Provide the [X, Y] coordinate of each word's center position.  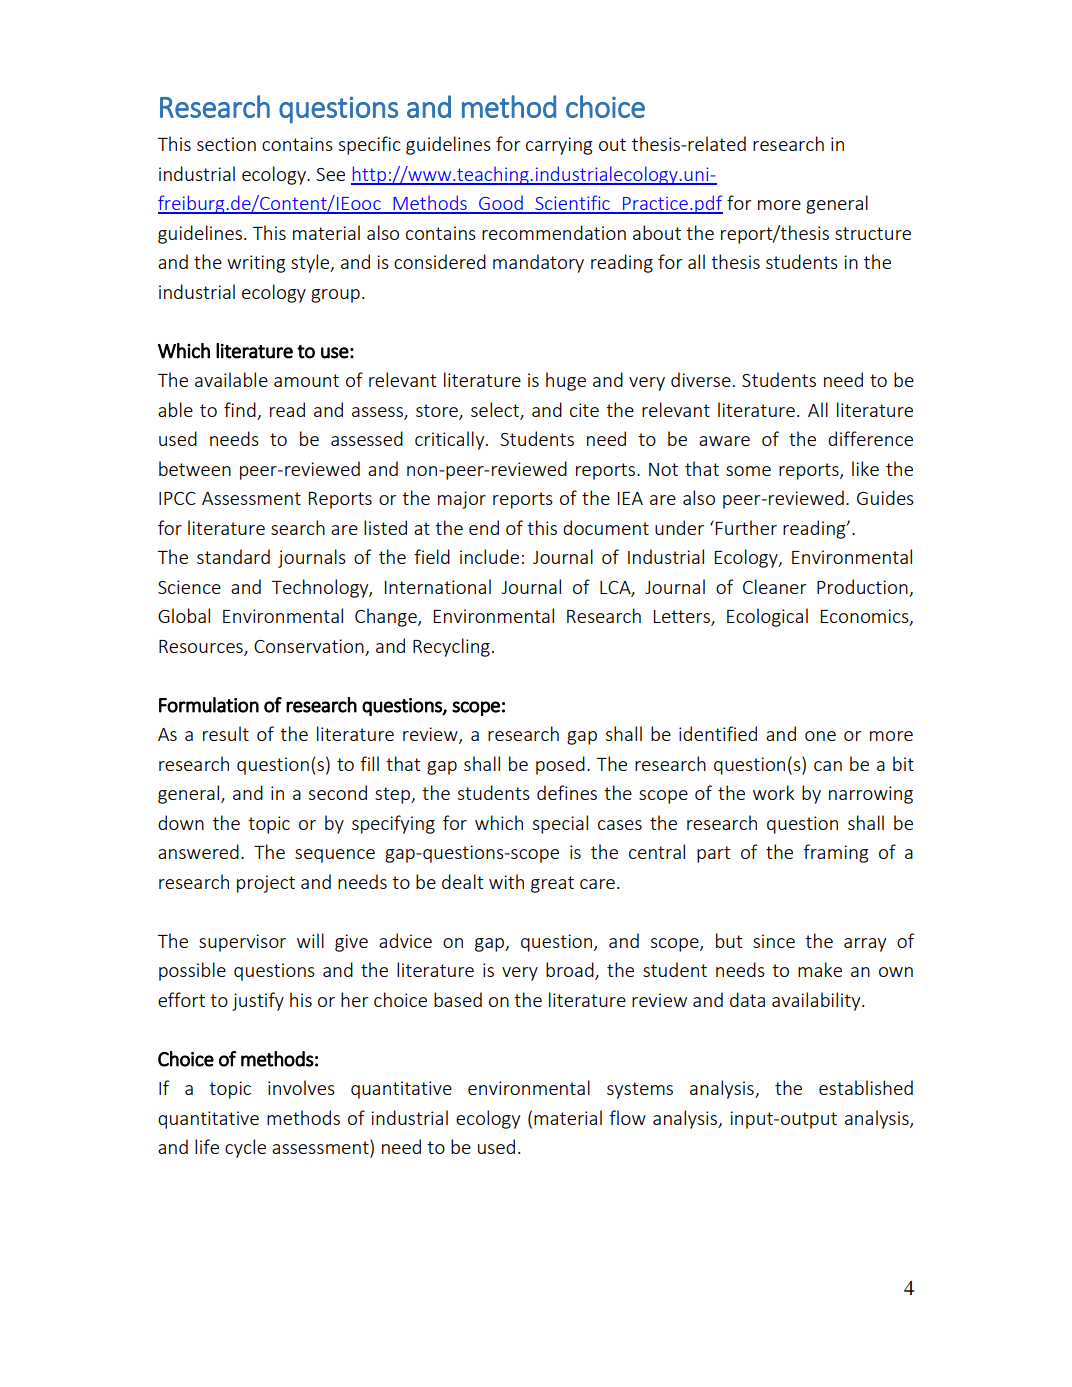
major [462, 500]
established [866, 1087]
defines [567, 792]
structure [873, 233]
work [773, 792]
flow [627, 1117]
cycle [245, 1148]
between [195, 468]
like [865, 468]
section [226, 144]
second [338, 792]
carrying [559, 146]
